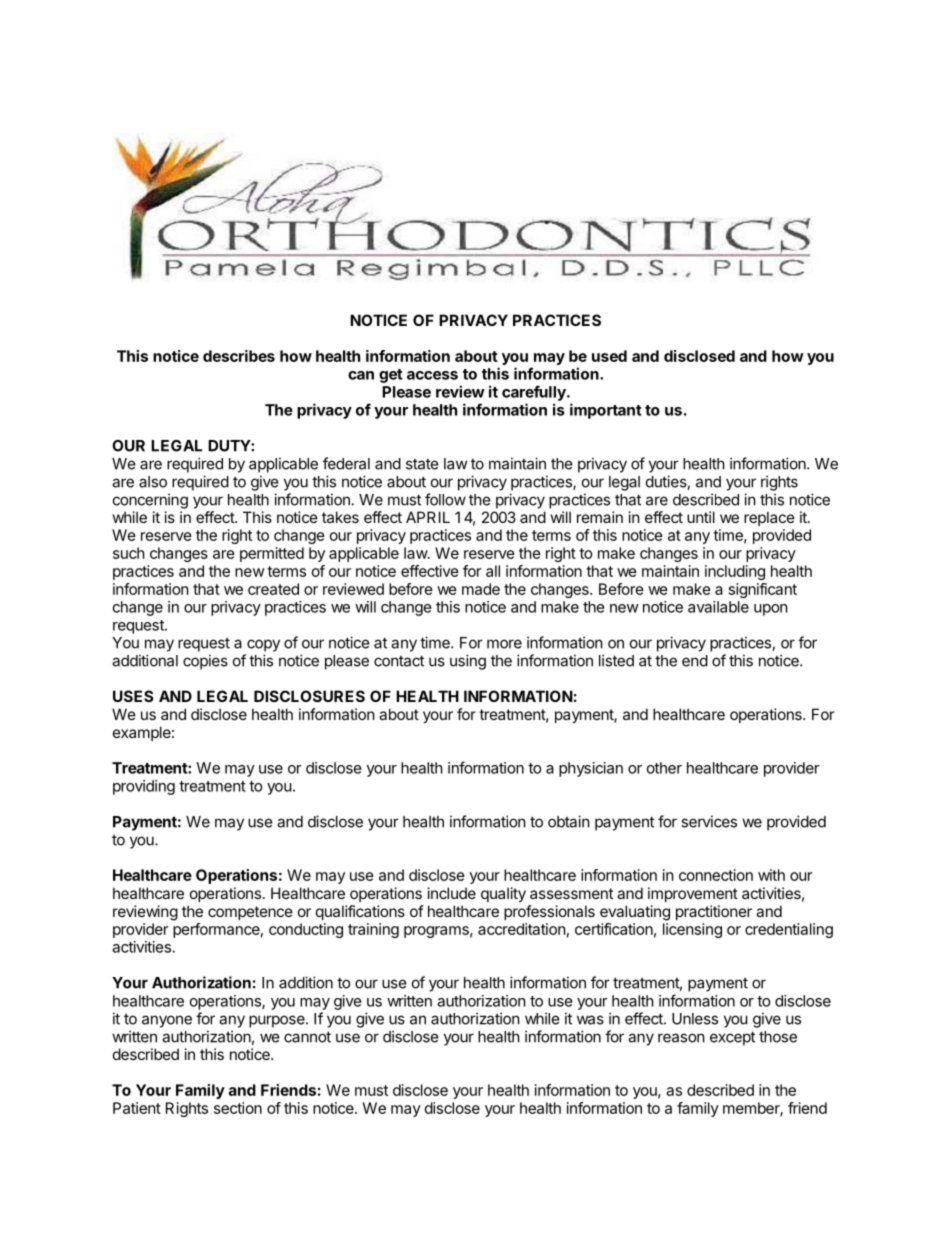 The image size is (952, 1233). Describe the element at coordinates (609, 356) in the document. I see `used` at that location.
